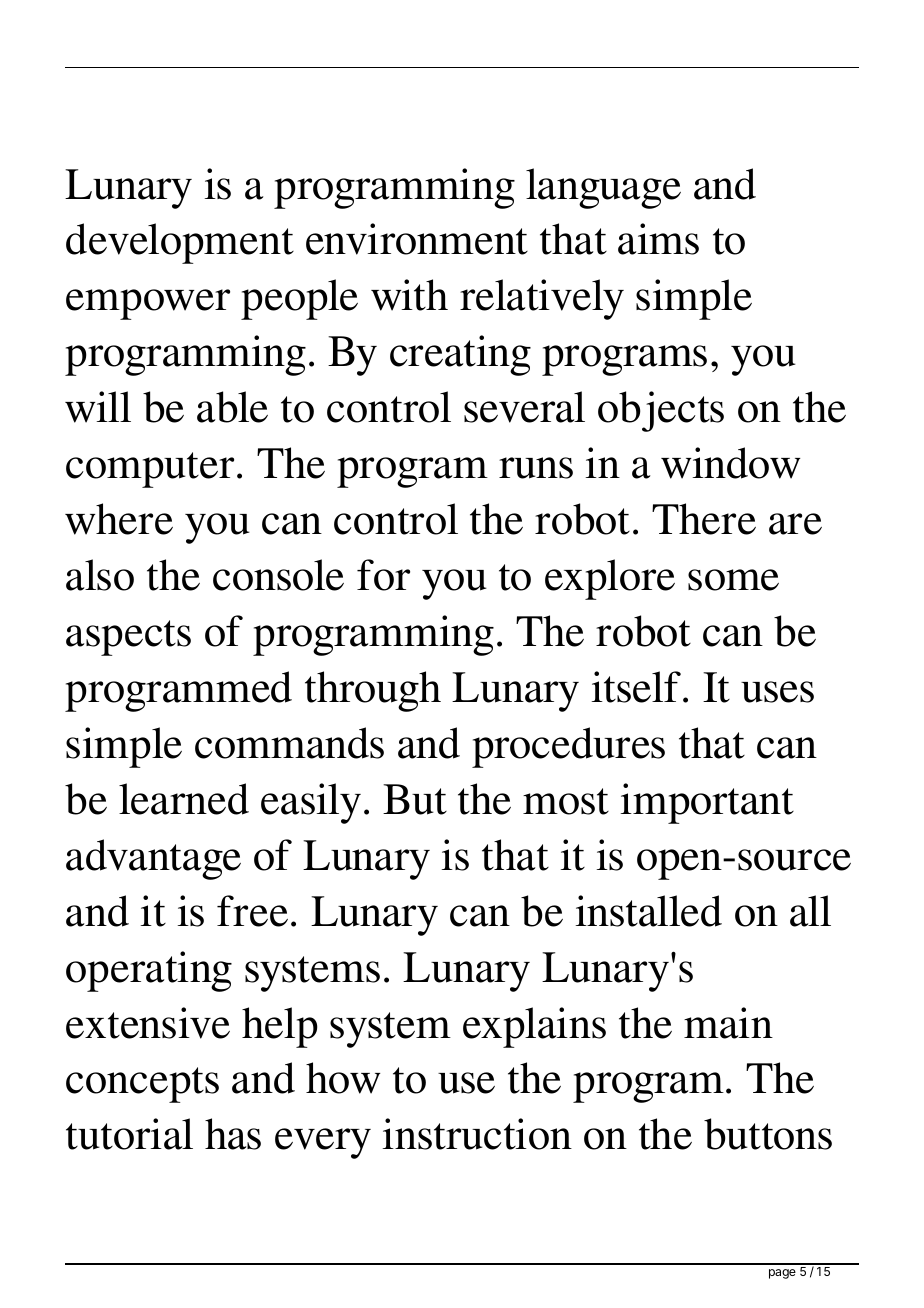  What do you see at coordinates (232, 407) in the screenshot?
I see `able` at bounding box center [232, 407].
